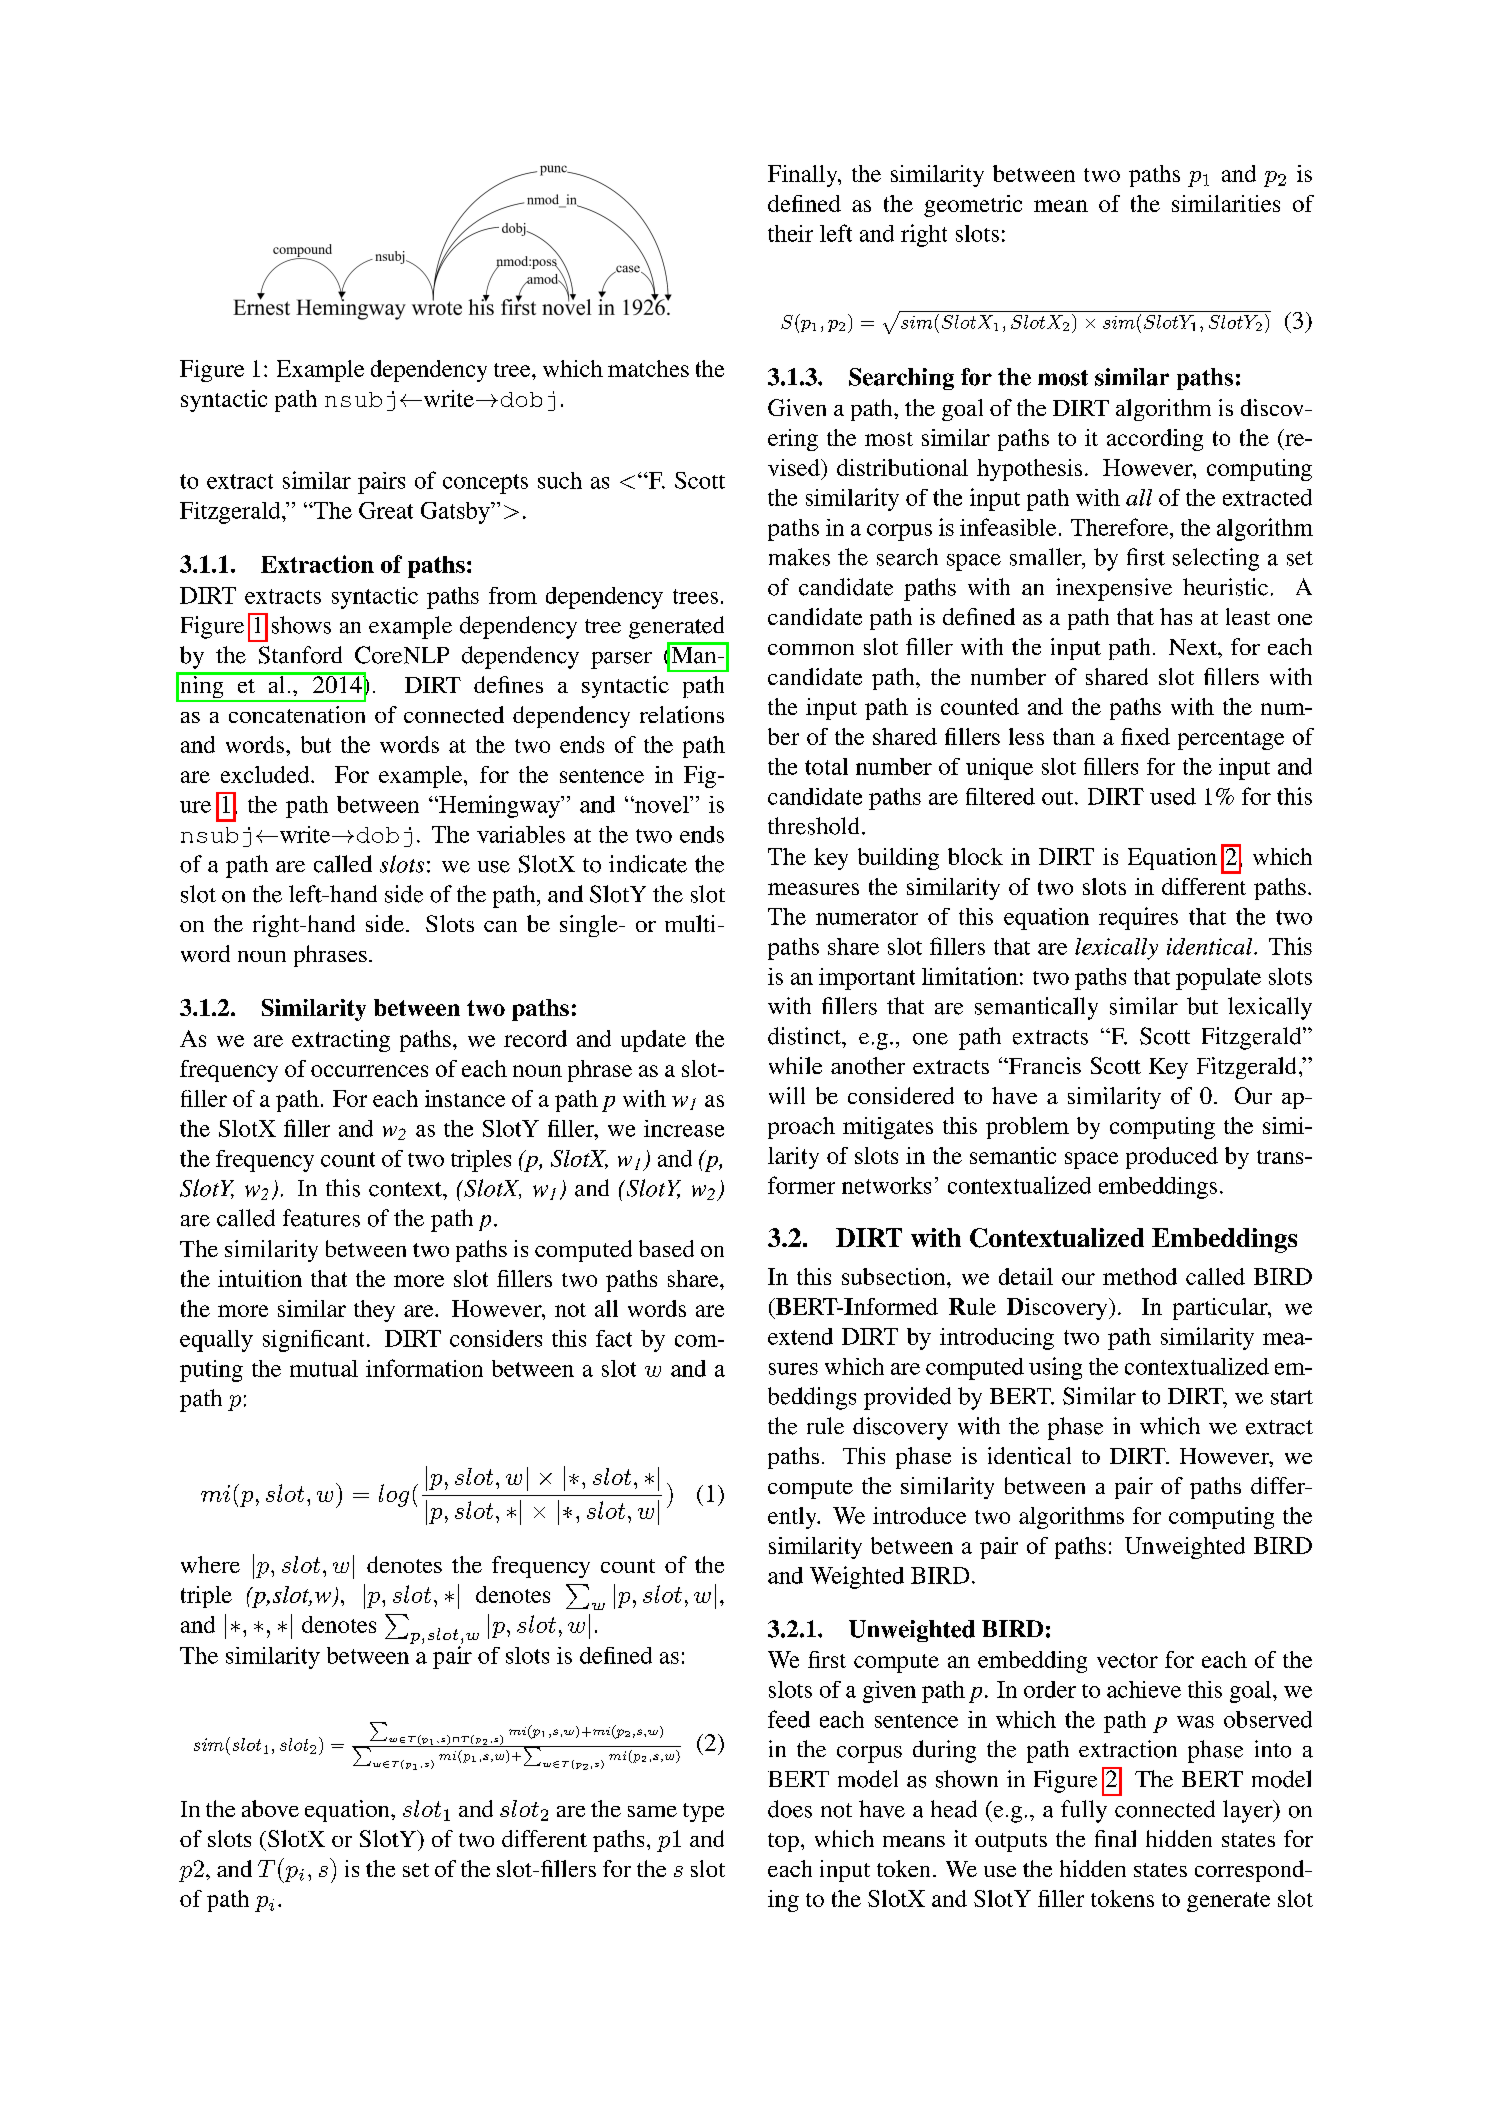  Describe the element at coordinates (266, 774) in the document. I see `excluded` at that location.
